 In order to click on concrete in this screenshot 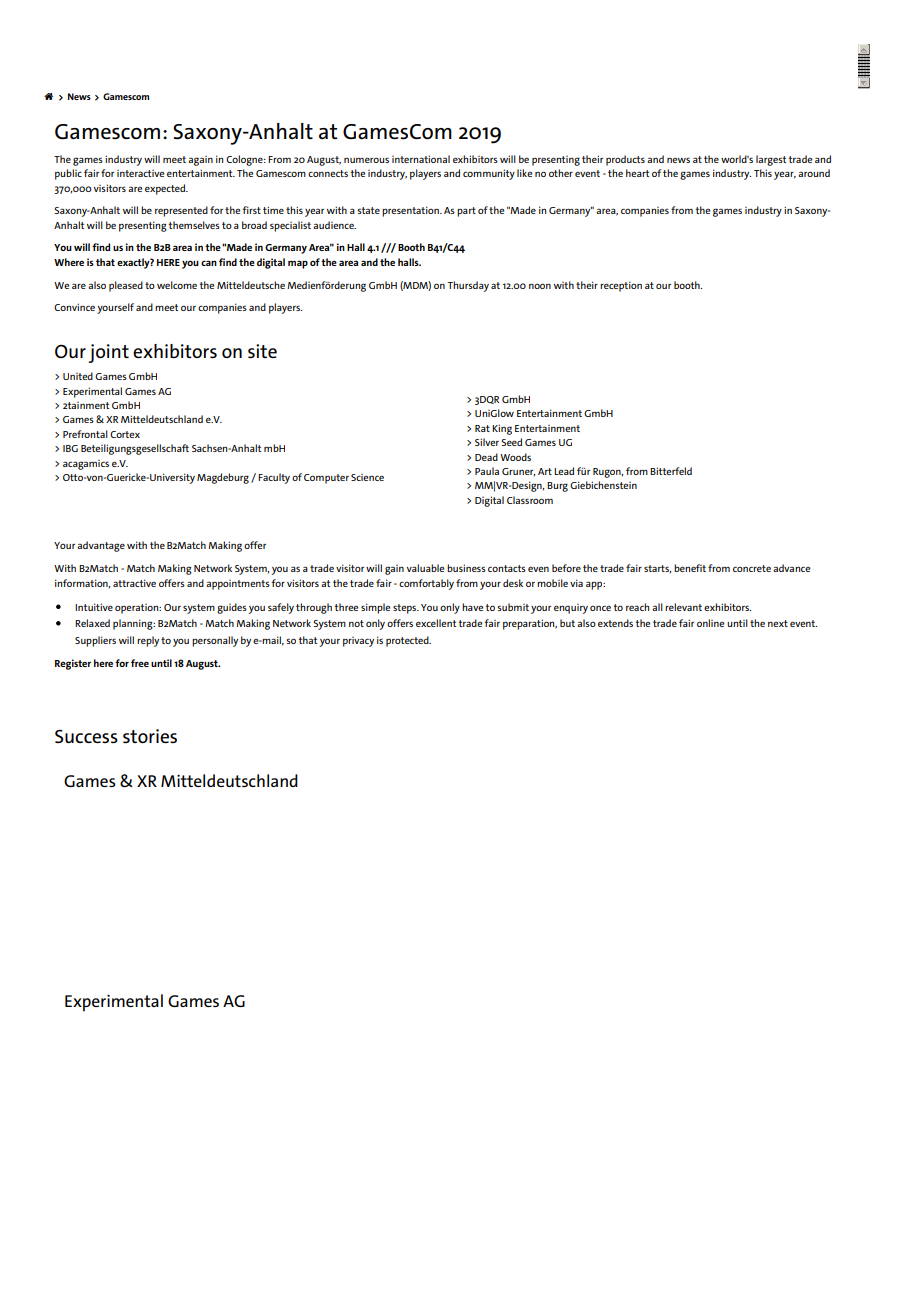, I will do `click(752, 568)`.
